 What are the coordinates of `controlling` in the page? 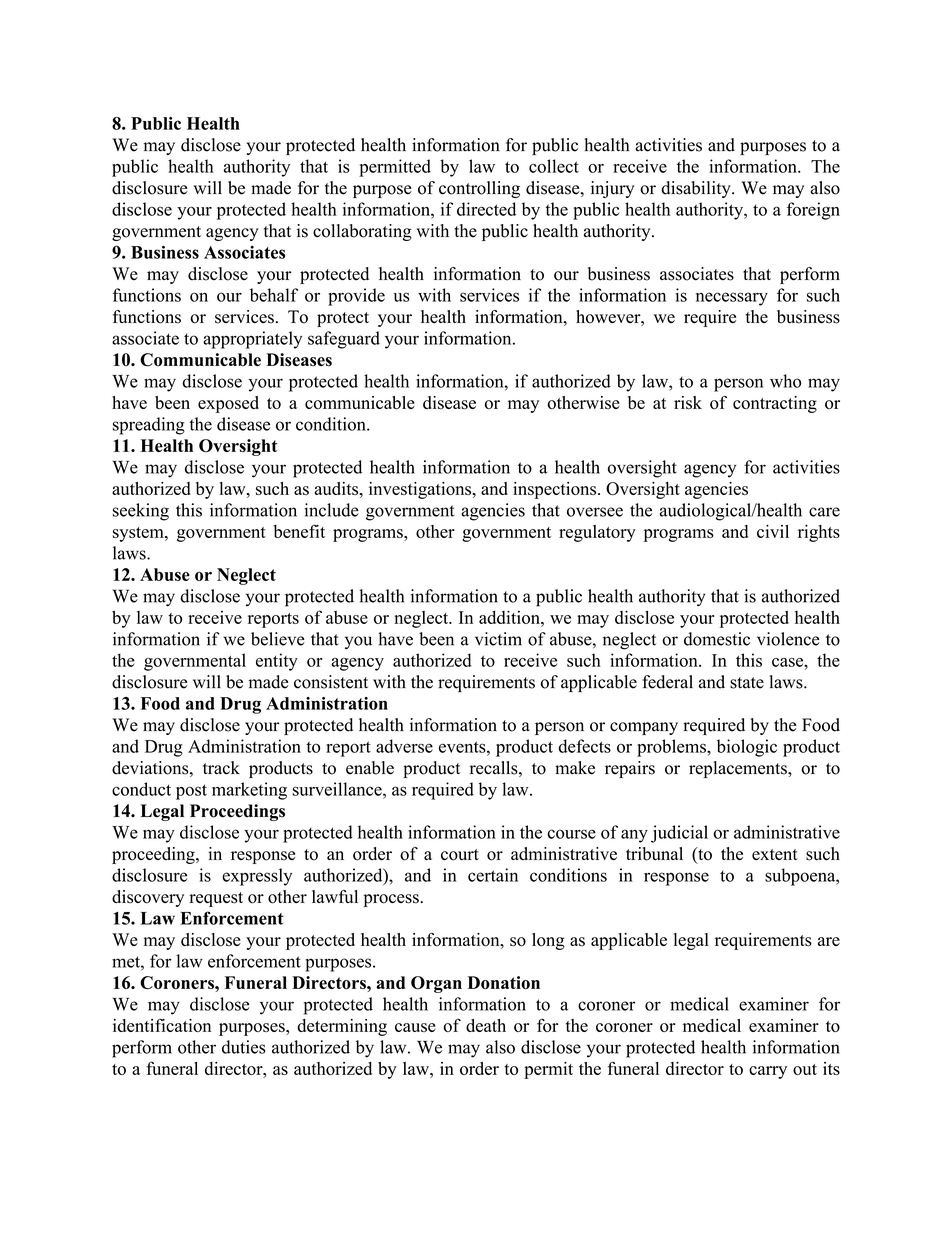 It's located at (479, 189).
